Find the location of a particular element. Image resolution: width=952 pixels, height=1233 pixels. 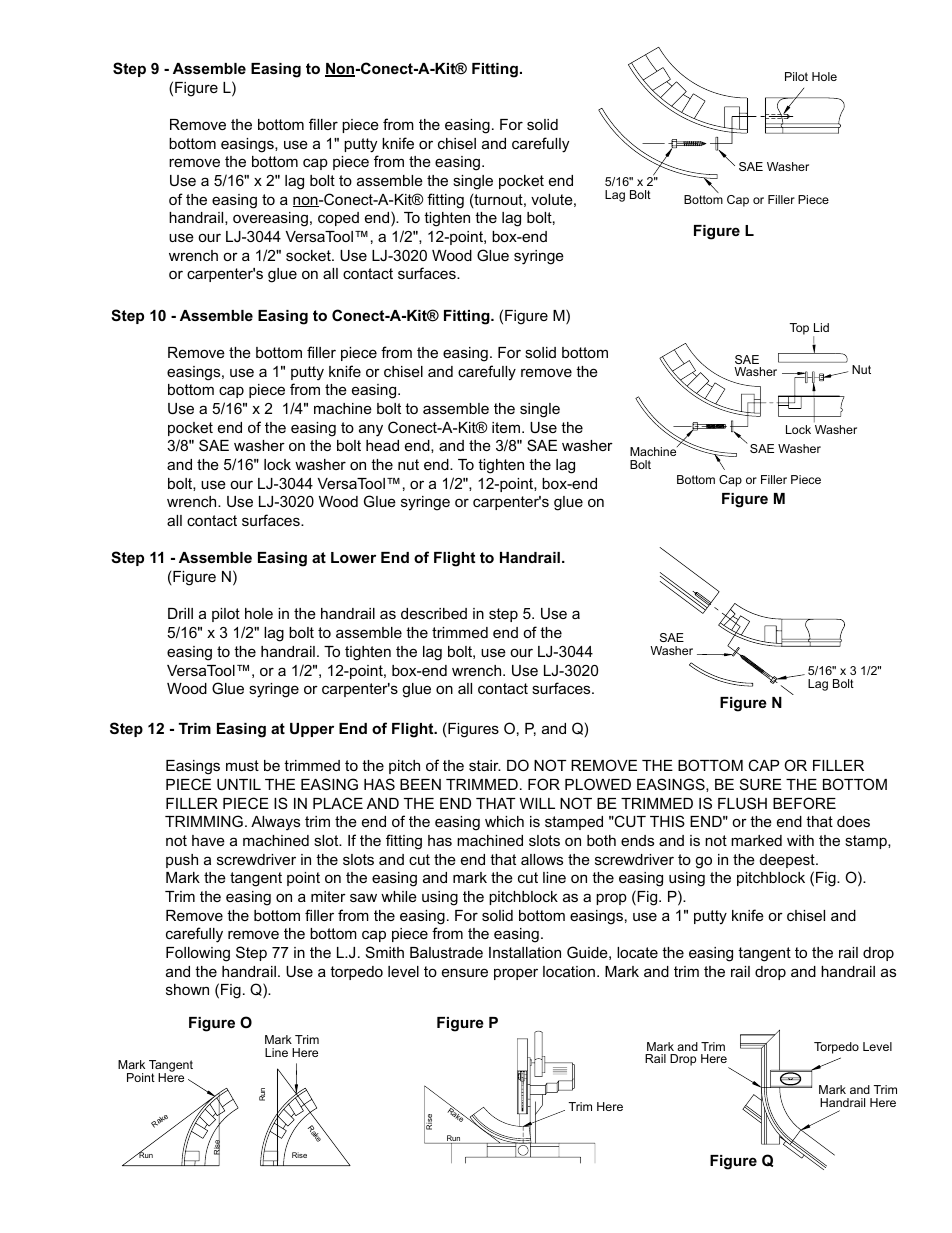

Drill is located at coordinates (180, 613).
